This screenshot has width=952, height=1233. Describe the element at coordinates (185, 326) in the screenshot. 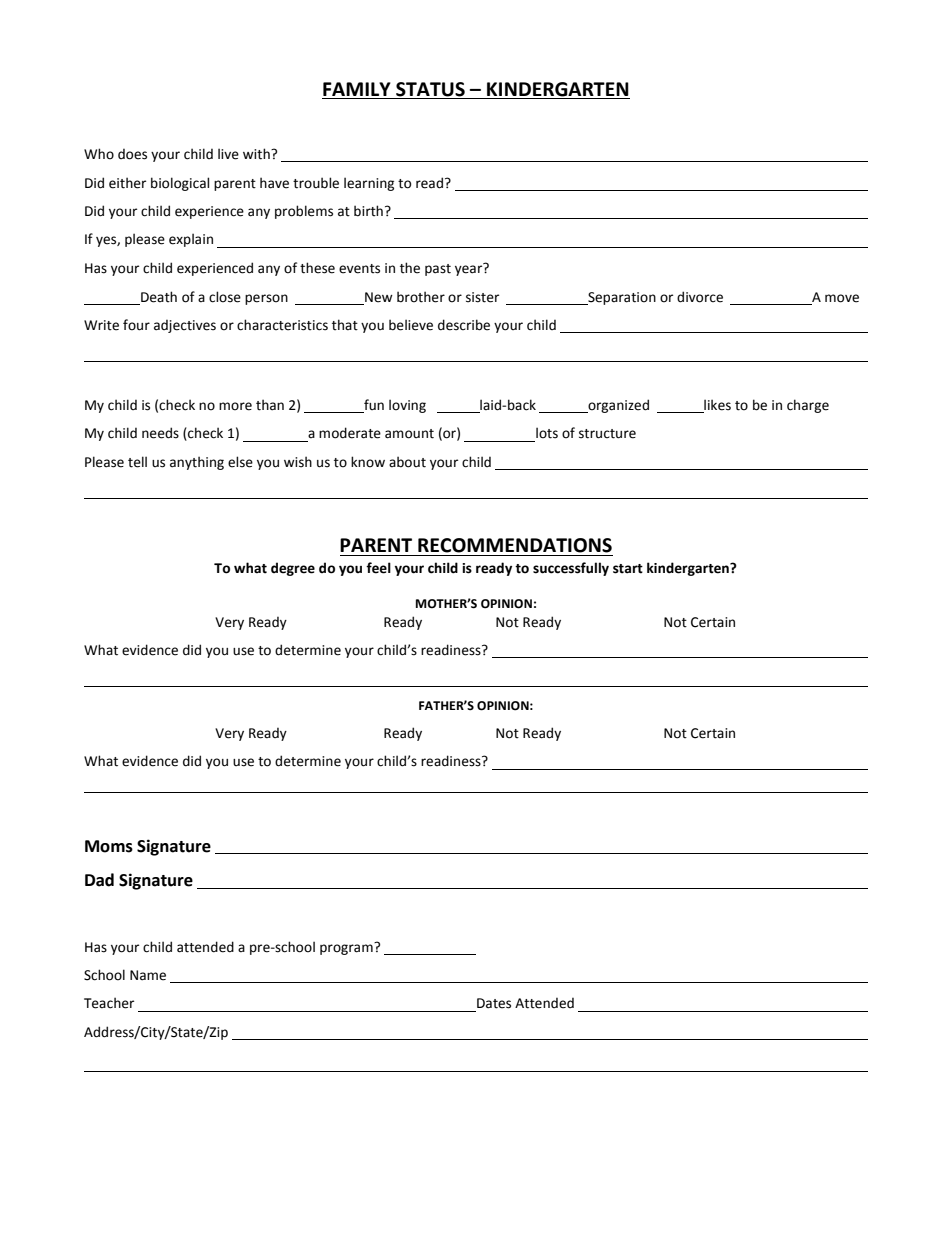

I see `adjectives` at that location.
